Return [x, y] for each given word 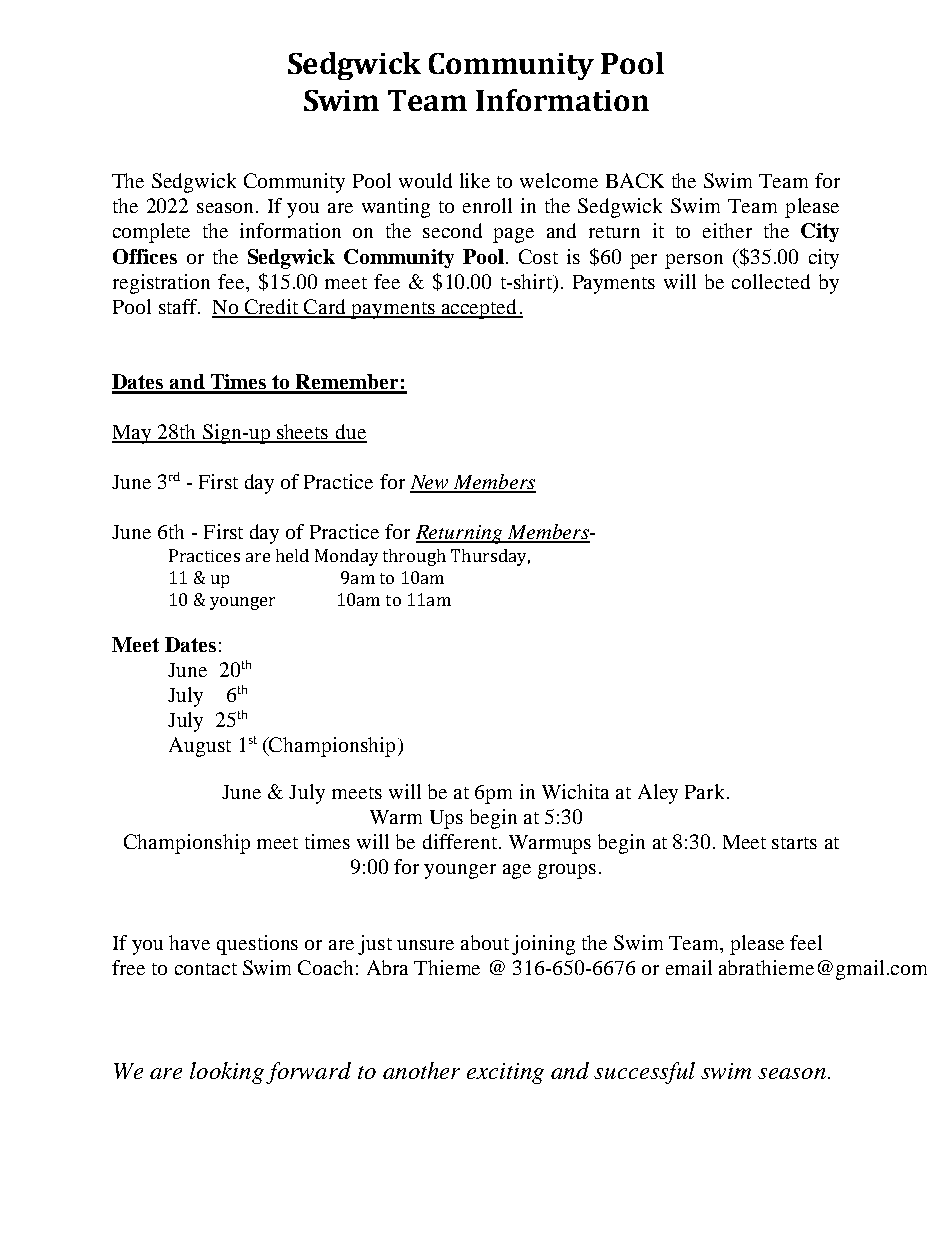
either [727, 230]
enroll [487, 205]
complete [151, 233]
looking [227, 1073]
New [430, 483]
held [292, 555]
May [133, 434]
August [200, 747]
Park [704, 791]
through [414, 557]
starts [794, 843]
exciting [505, 1073]
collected [771, 281]
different [460, 841]
